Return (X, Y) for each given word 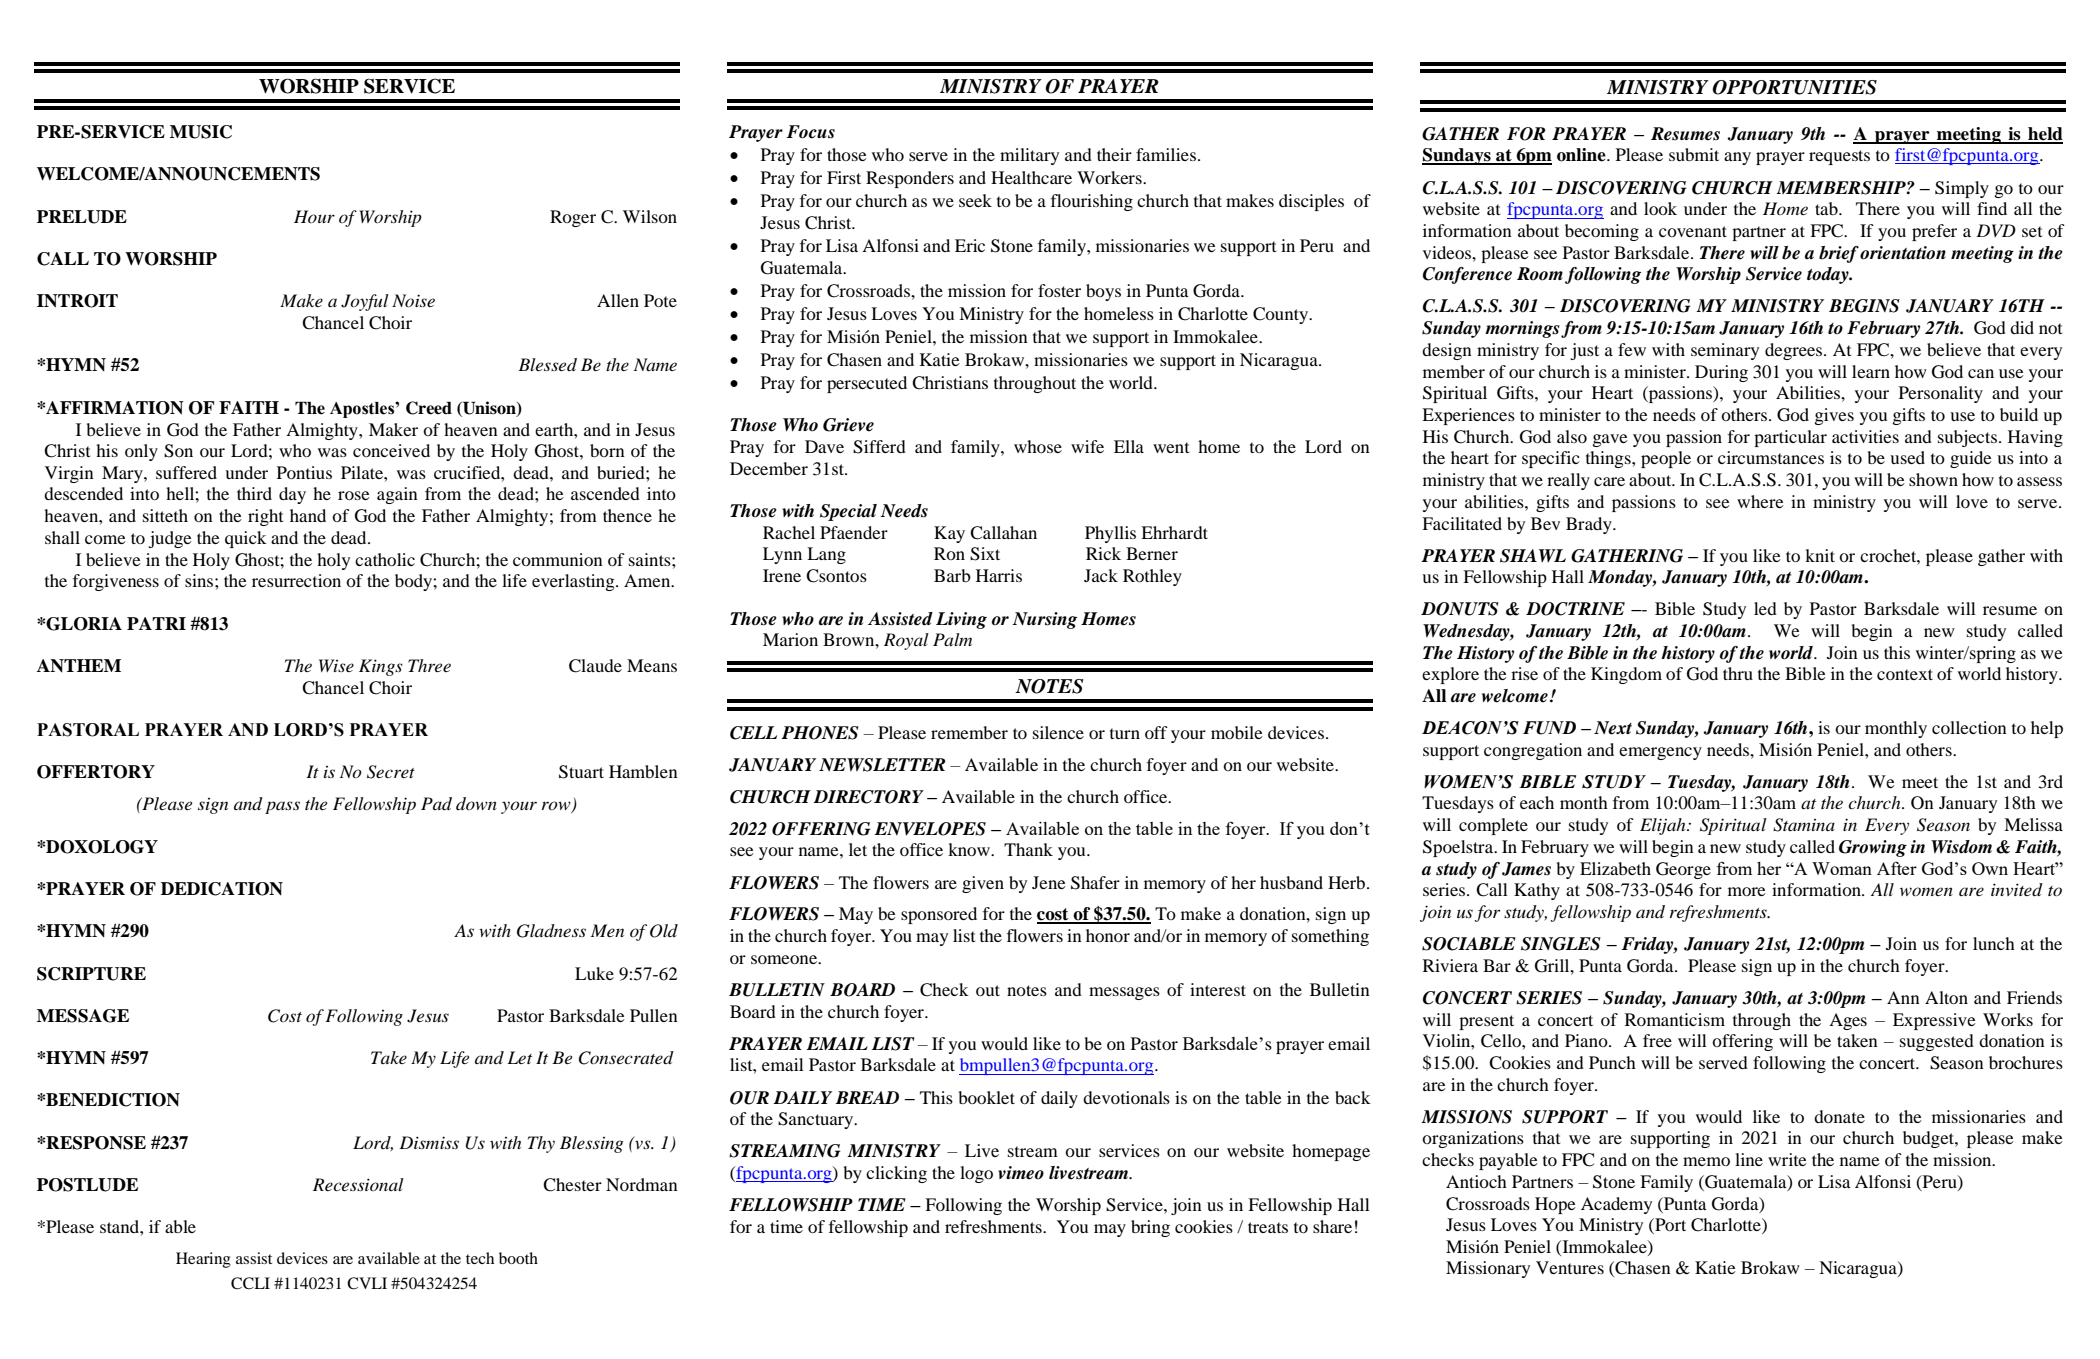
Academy (1616, 1205)
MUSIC (201, 132)
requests (1839, 157)
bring (1150, 1228)
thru (1738, 673)
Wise (336, 665)
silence (1058, 732)
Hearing (203, 1260)
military (1029, 156)
